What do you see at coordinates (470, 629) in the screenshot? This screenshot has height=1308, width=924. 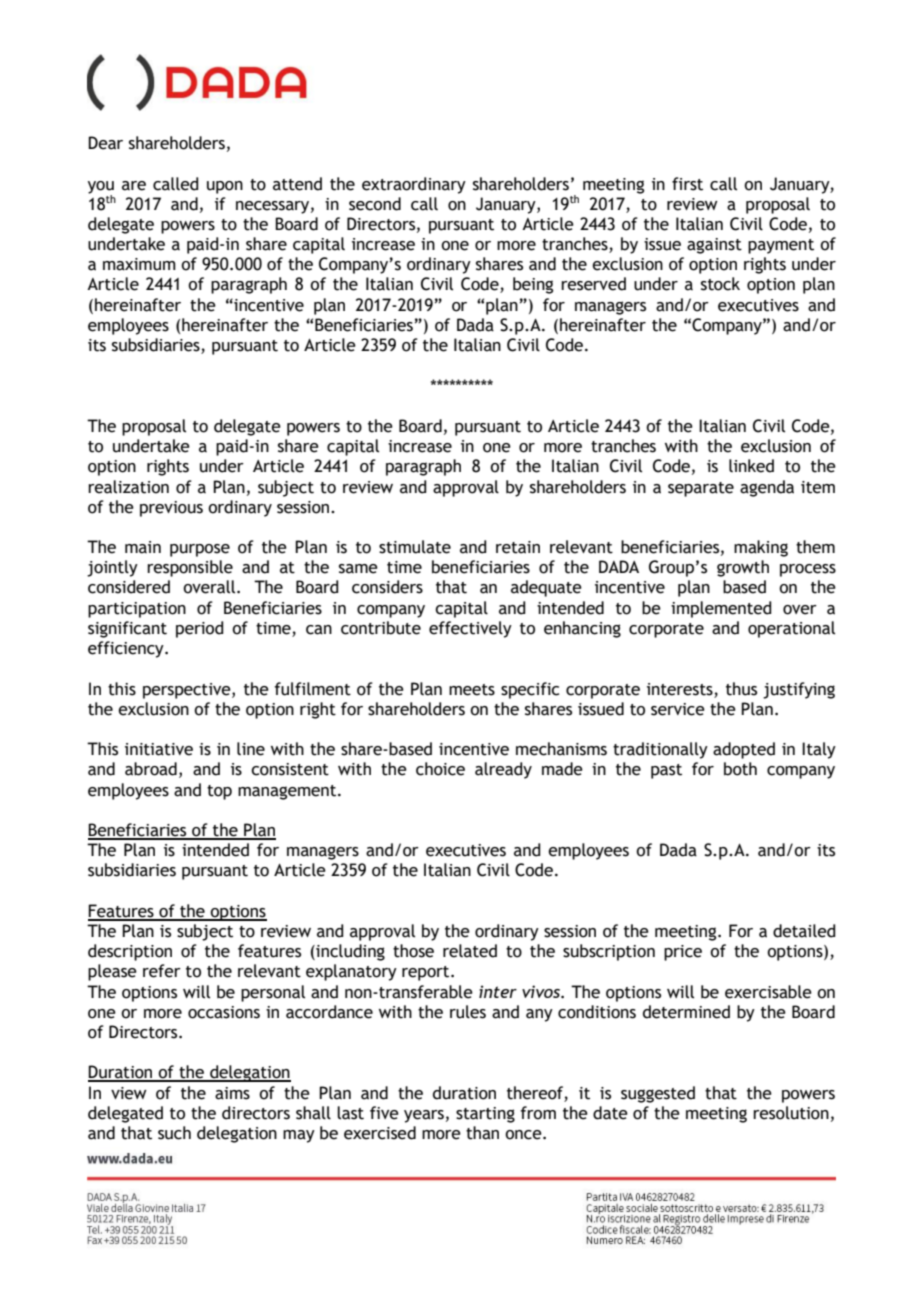 I see `effectively` at bounding box center [470, 629].
